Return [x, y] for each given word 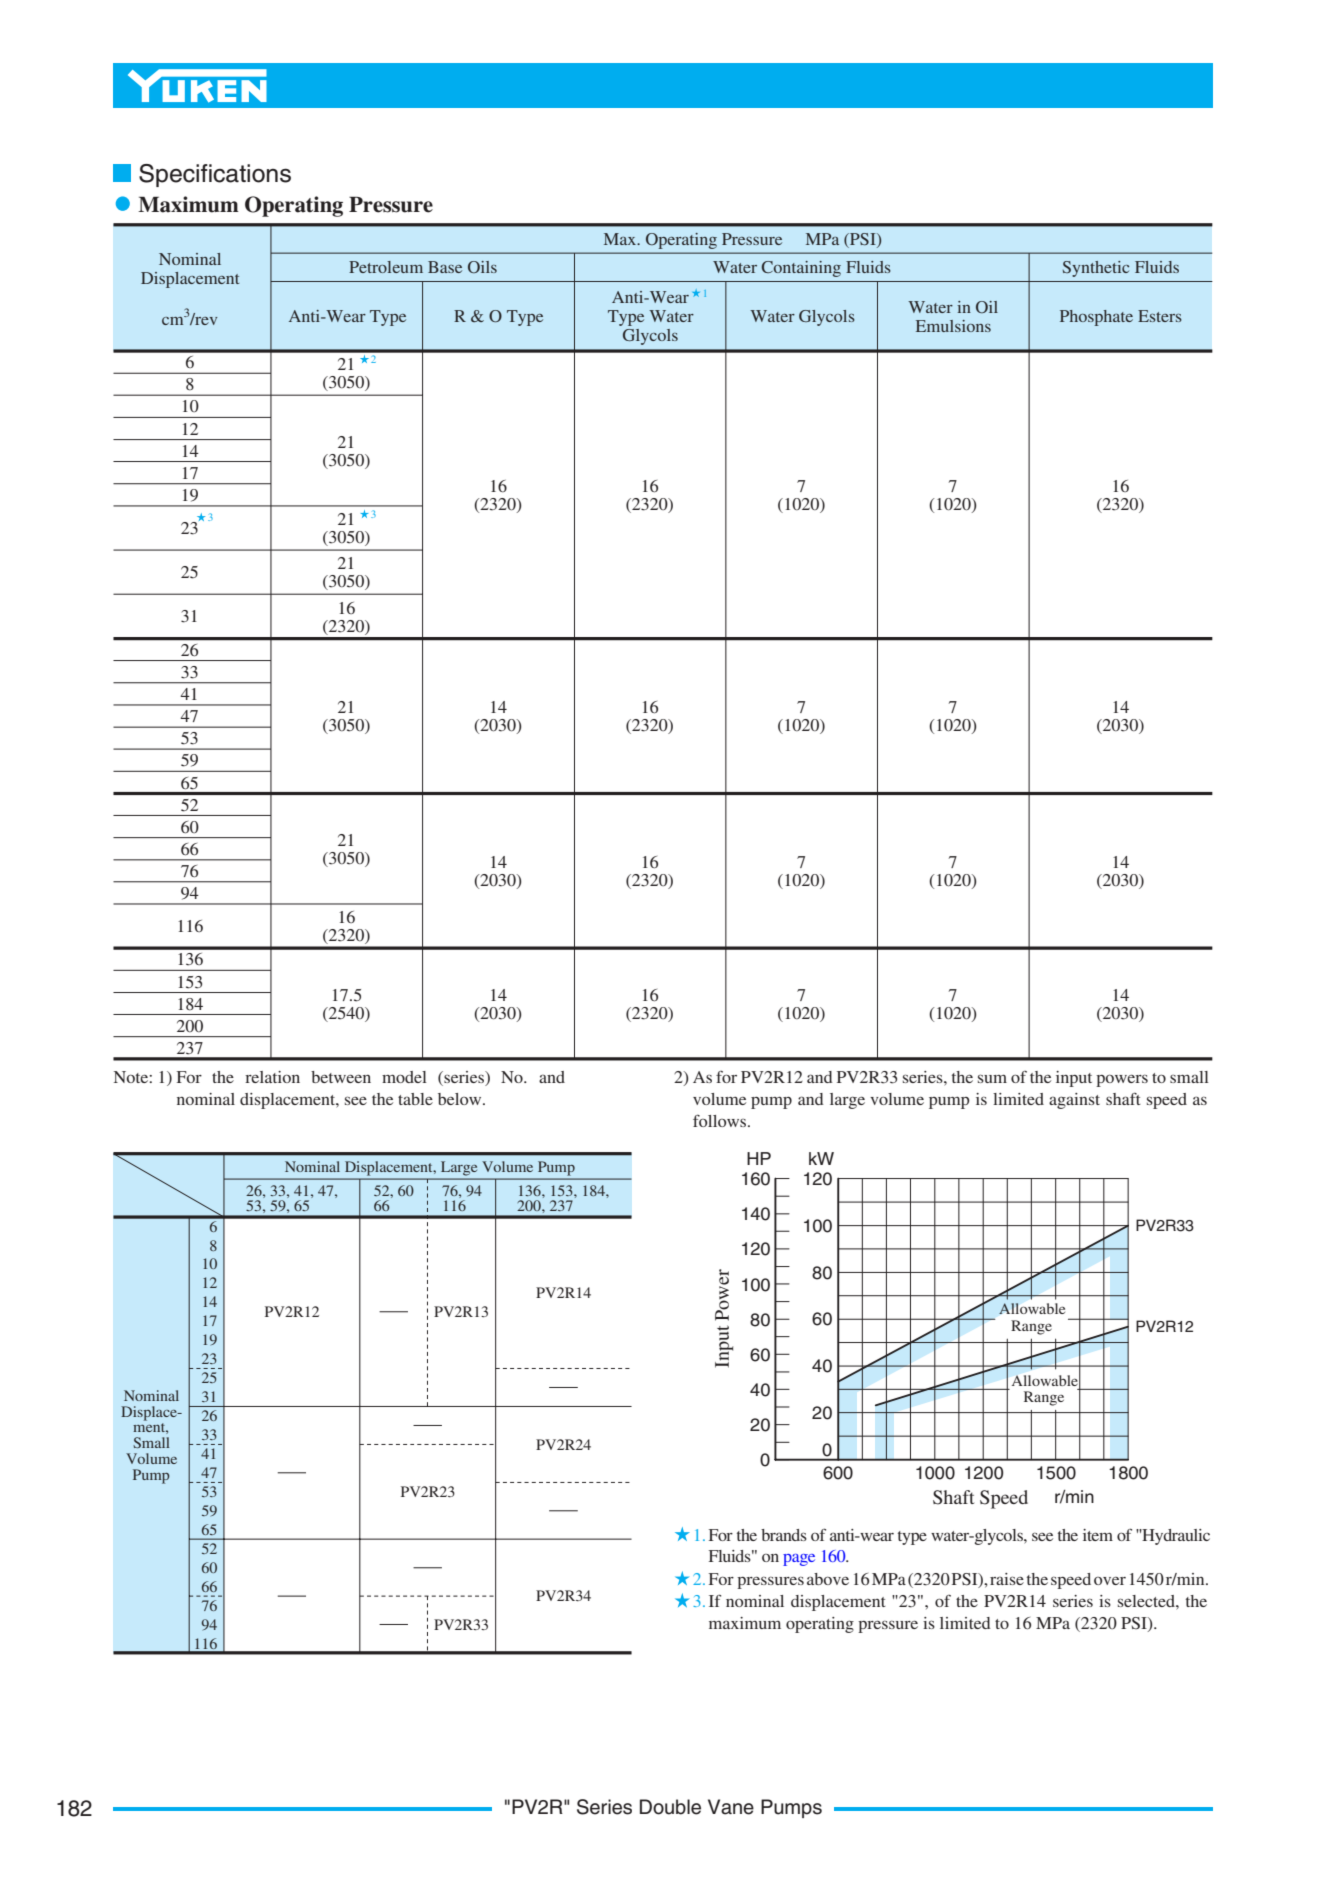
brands [784, 1535]
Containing [801, 269]
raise [1007, 1579]
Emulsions [953, 326]
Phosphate [1096, 318]
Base [445, 267]
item [1098, 1535]
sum [992, 1078]
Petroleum [386, 267]
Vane [731, 1807]
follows [721, 1120]
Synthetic [1096, 269]
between [341, 1077]
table [415, 1099]
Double [670, 1807]
